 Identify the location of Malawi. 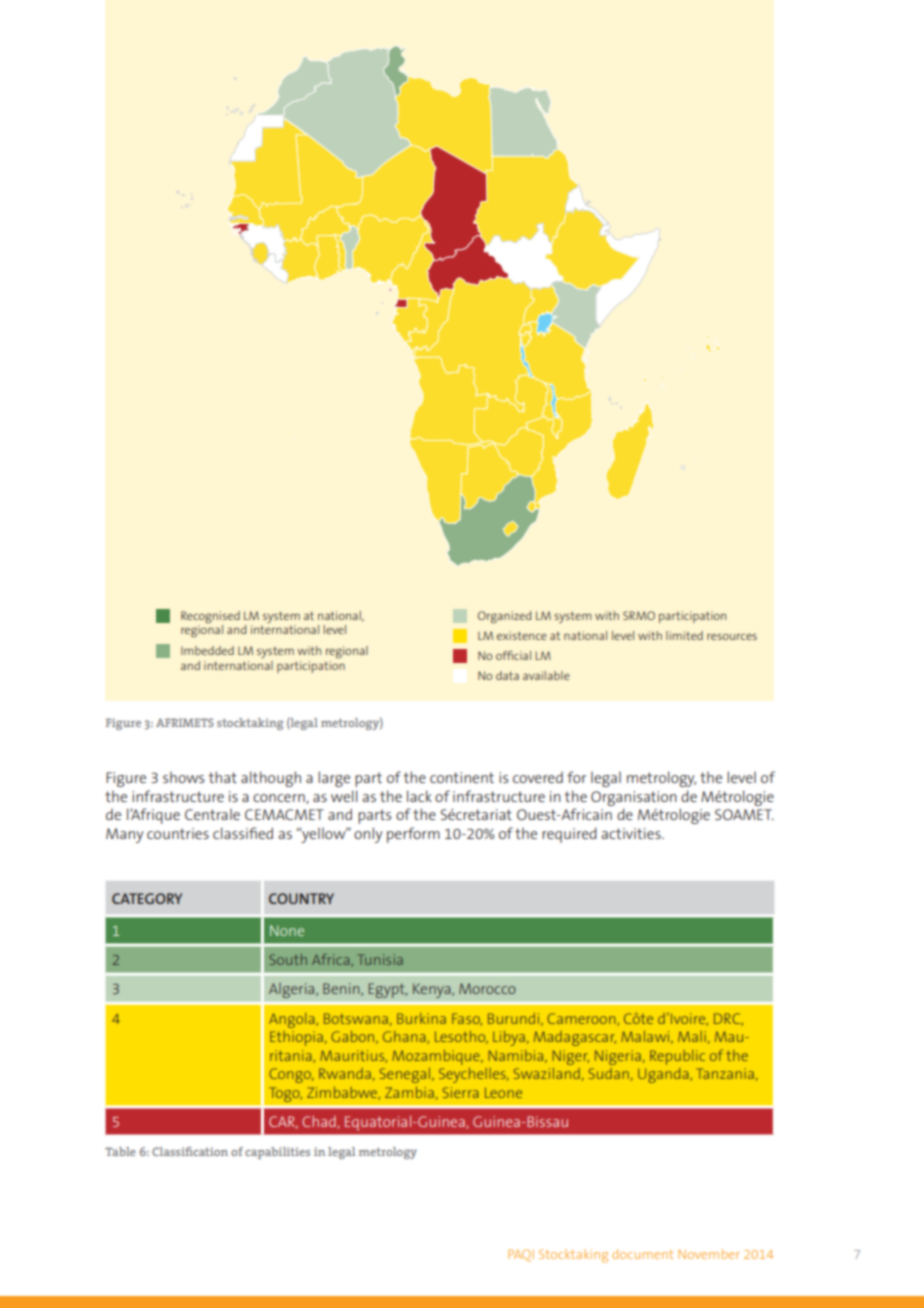
(646, 1037).
